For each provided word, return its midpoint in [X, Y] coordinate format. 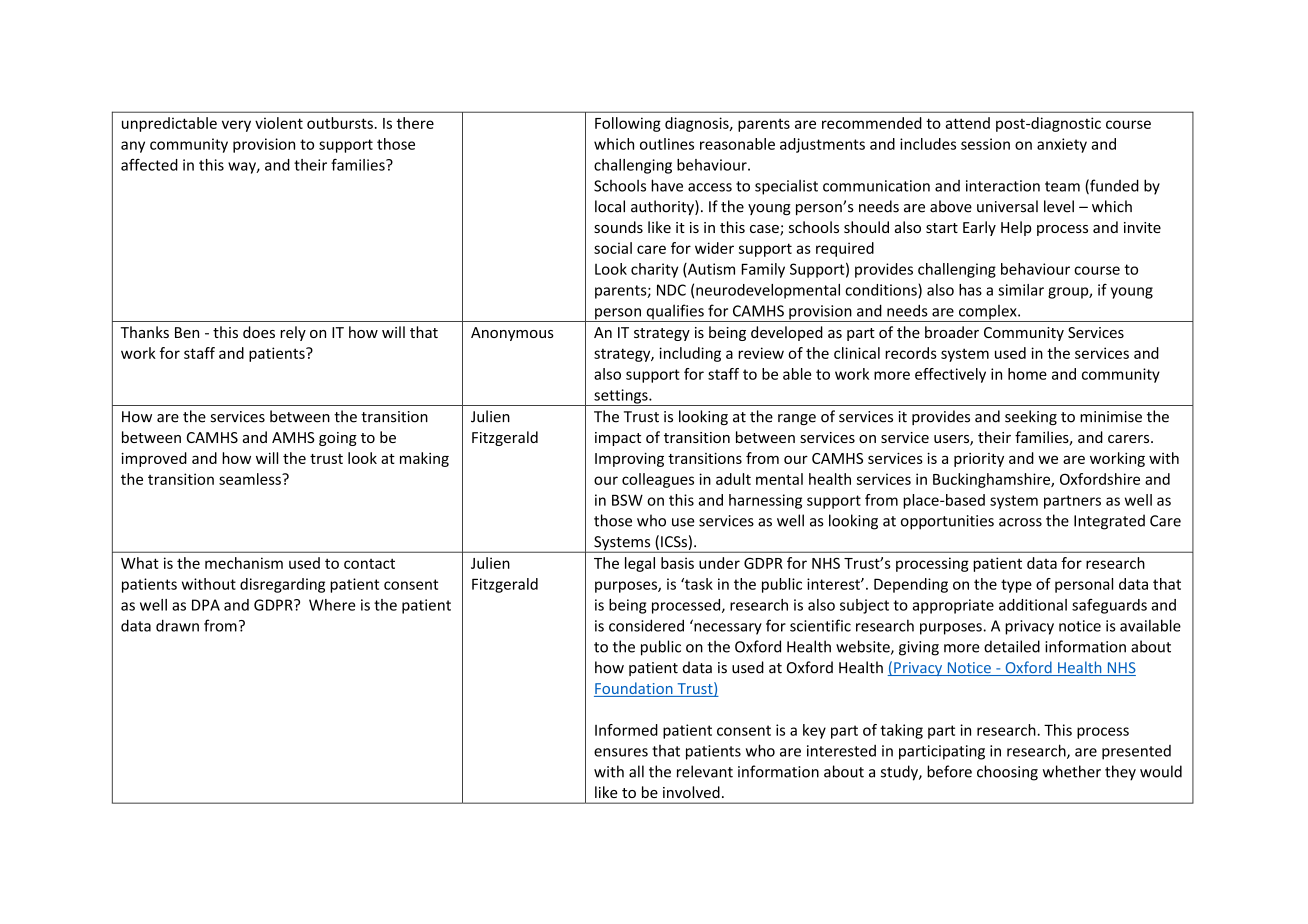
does [259, 332]
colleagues [658, 480]
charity [654, 270]
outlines [667, 144]
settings [621, 397]
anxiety [1062, 145]
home [1027, 374]
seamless [251, 479]
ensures [621, 752]
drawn [177, 625]
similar [1021, 290]
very [236, 126]
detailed [1012, 646]
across [1020, 522]
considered [646, 625]
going [338, 439]
